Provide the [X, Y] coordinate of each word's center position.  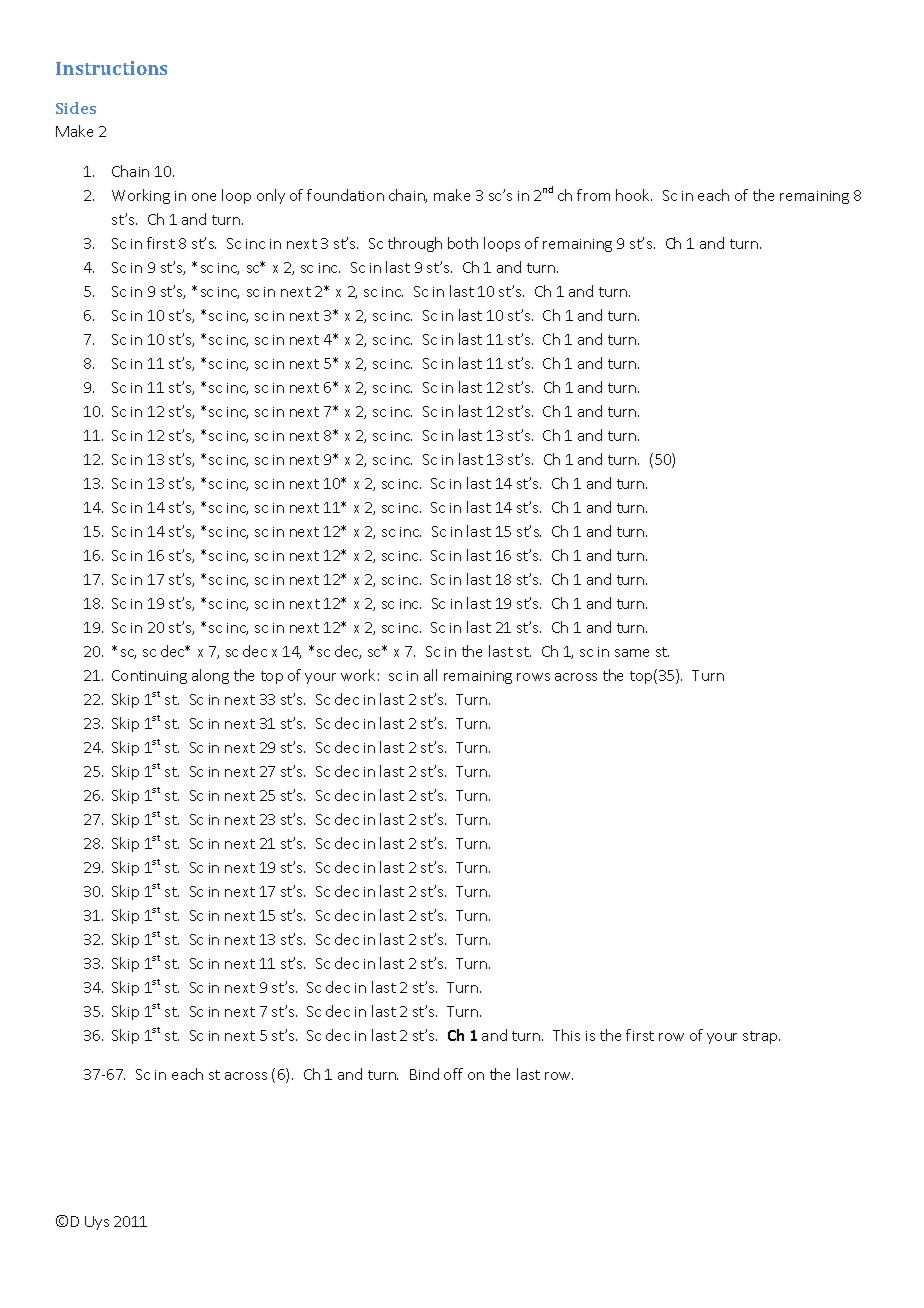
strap [761, 1037]
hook [634, 195]
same [632, 653]
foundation [345, 195]
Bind [424, 1074]
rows [533, 677]
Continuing [149, 677]
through [415, 244]
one [204, 197]
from [593, 195]
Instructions [111, 68]
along [210, 676]
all [430, 675]
